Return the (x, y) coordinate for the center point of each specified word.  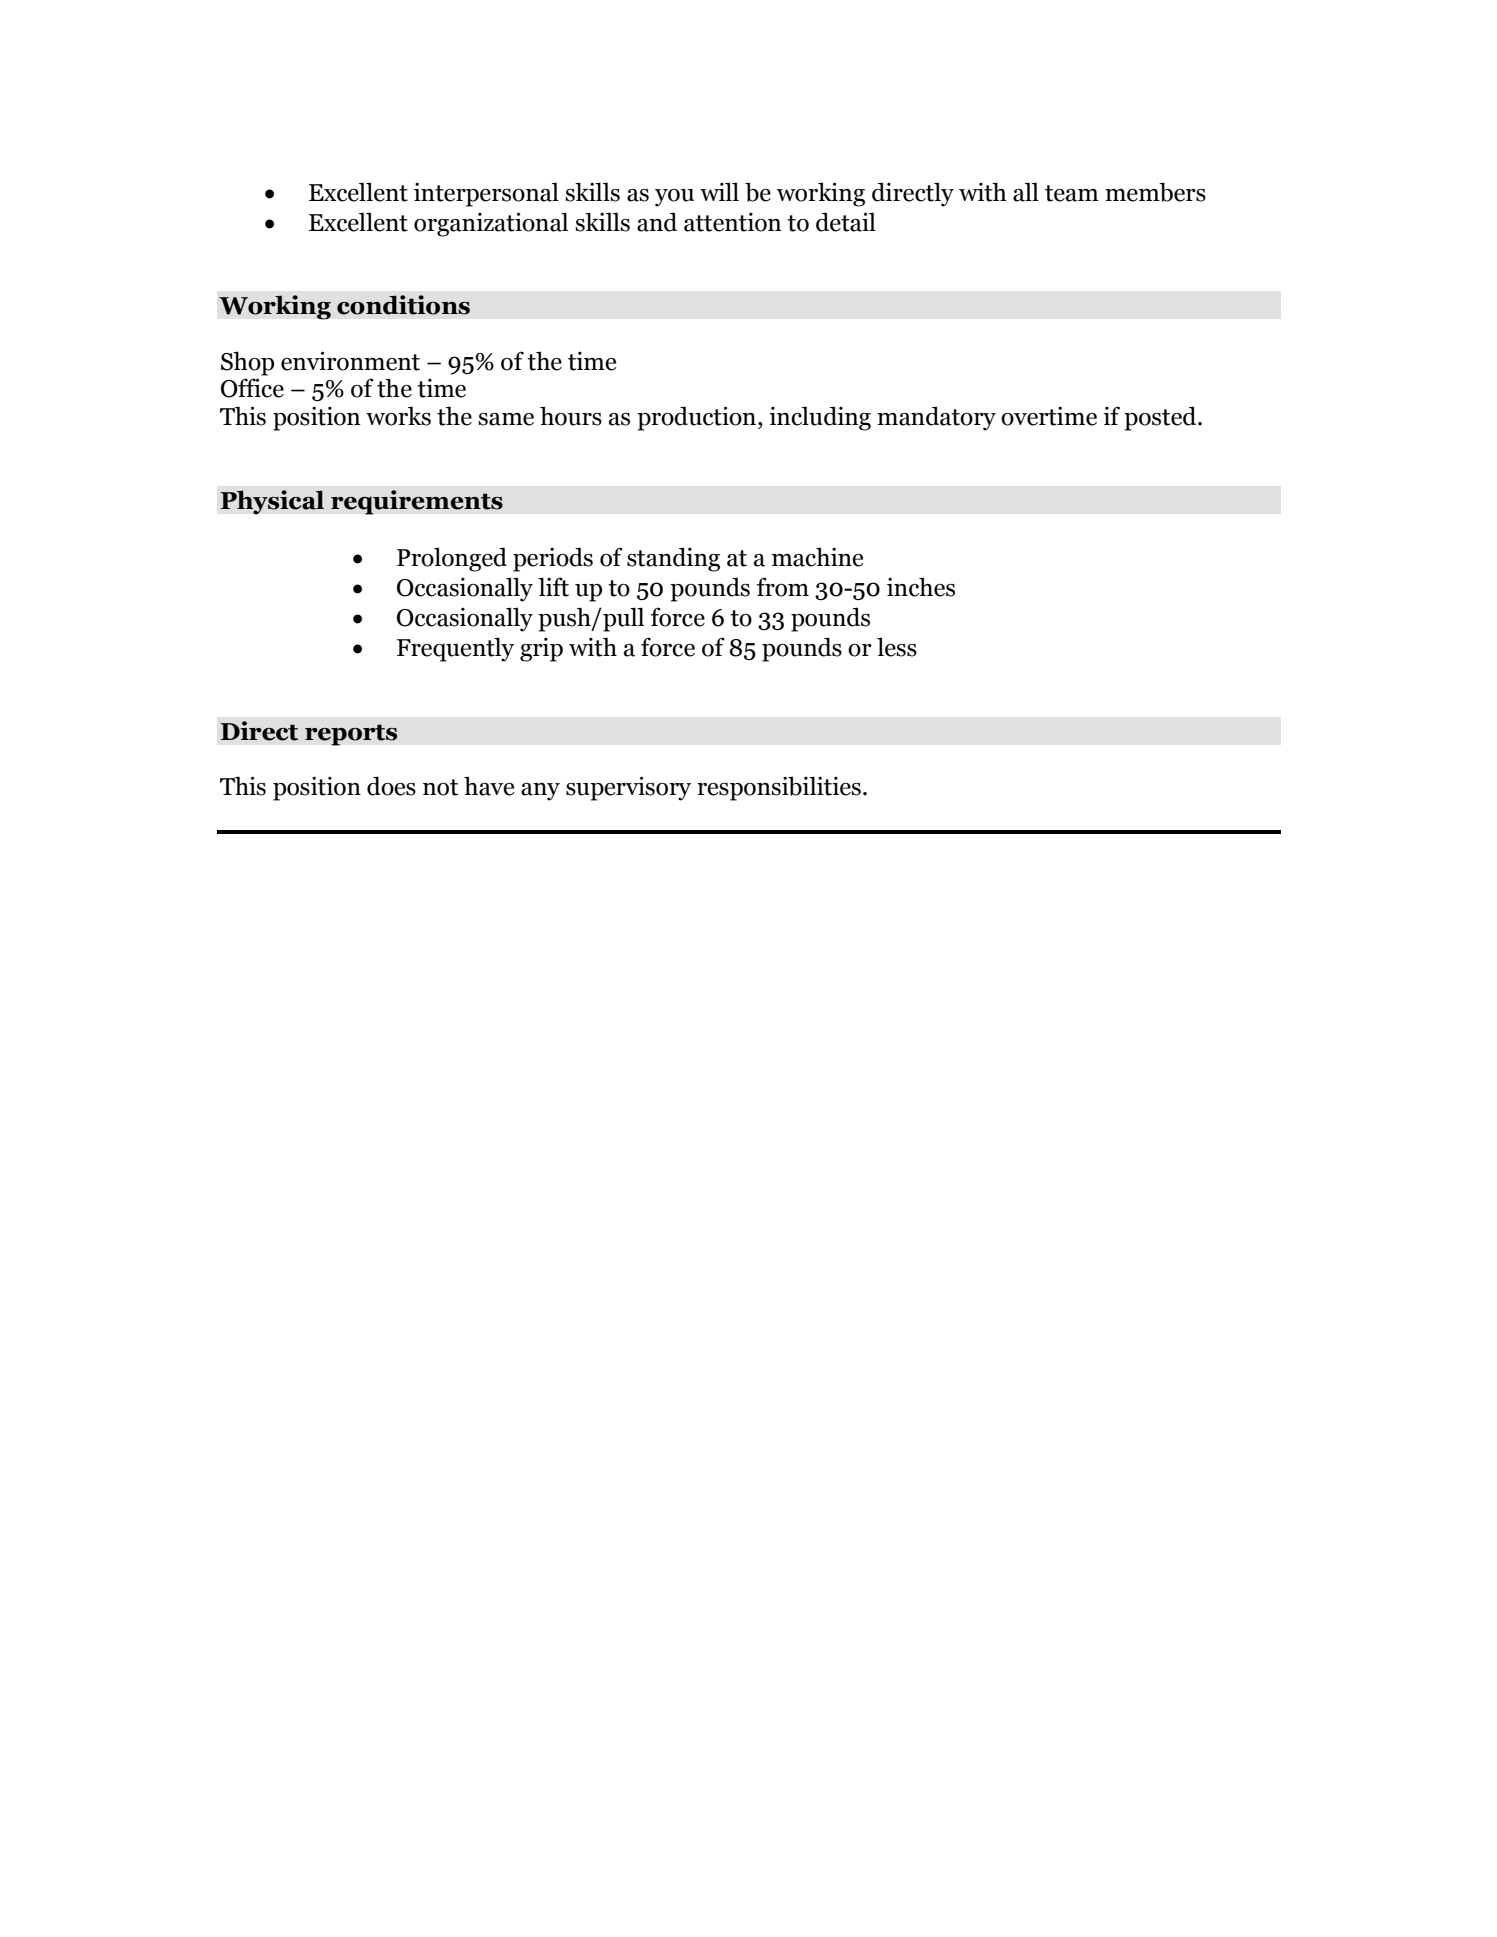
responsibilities (779, 788)
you (674, 198)
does (391, 786)
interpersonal (486, 194)
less (897, 647)
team (1072, 193)
